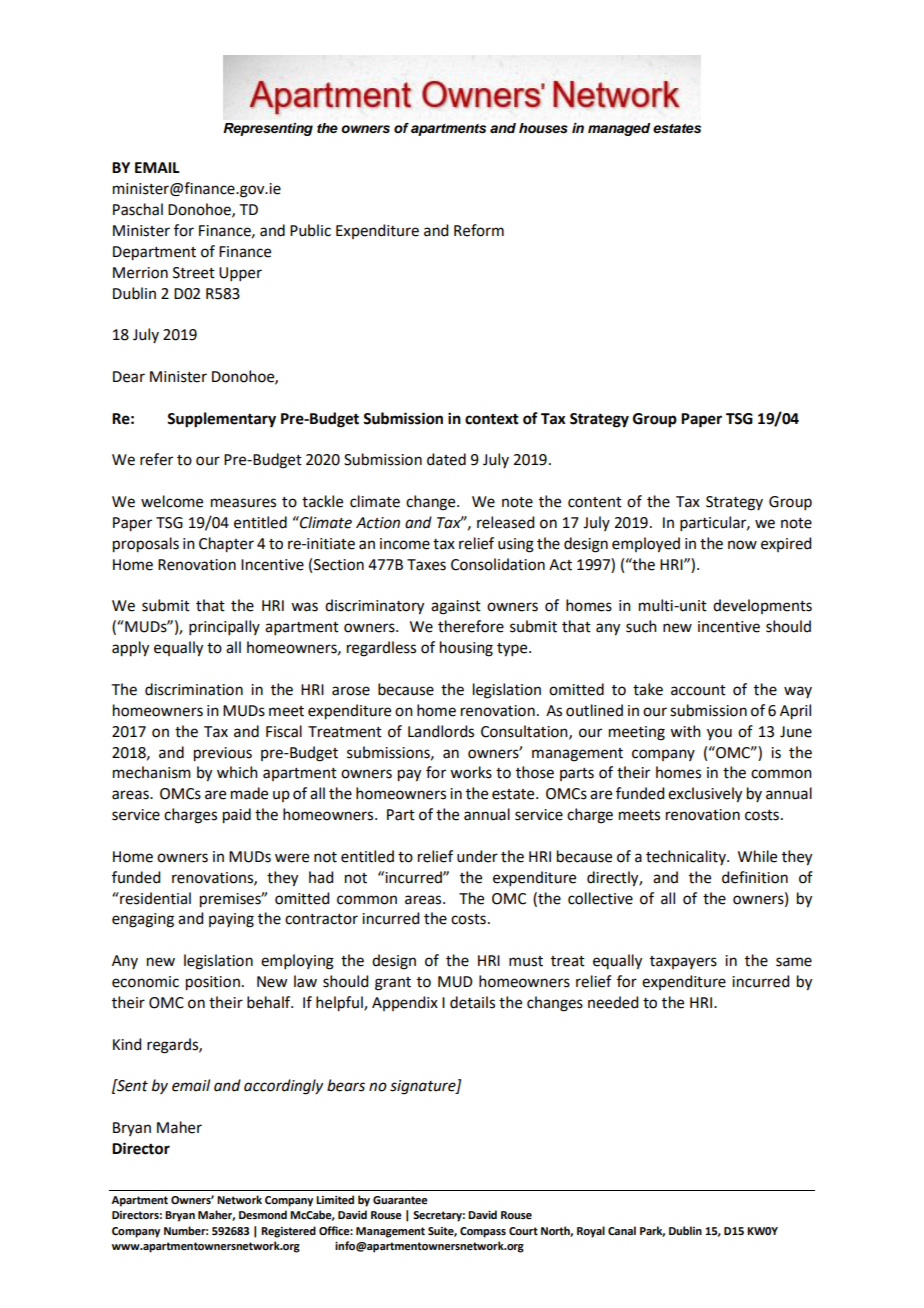  What do you see at coordinates (400, 1200) in the screenshot?
I see `Guarantee` at bounding box center [400, 1200].
